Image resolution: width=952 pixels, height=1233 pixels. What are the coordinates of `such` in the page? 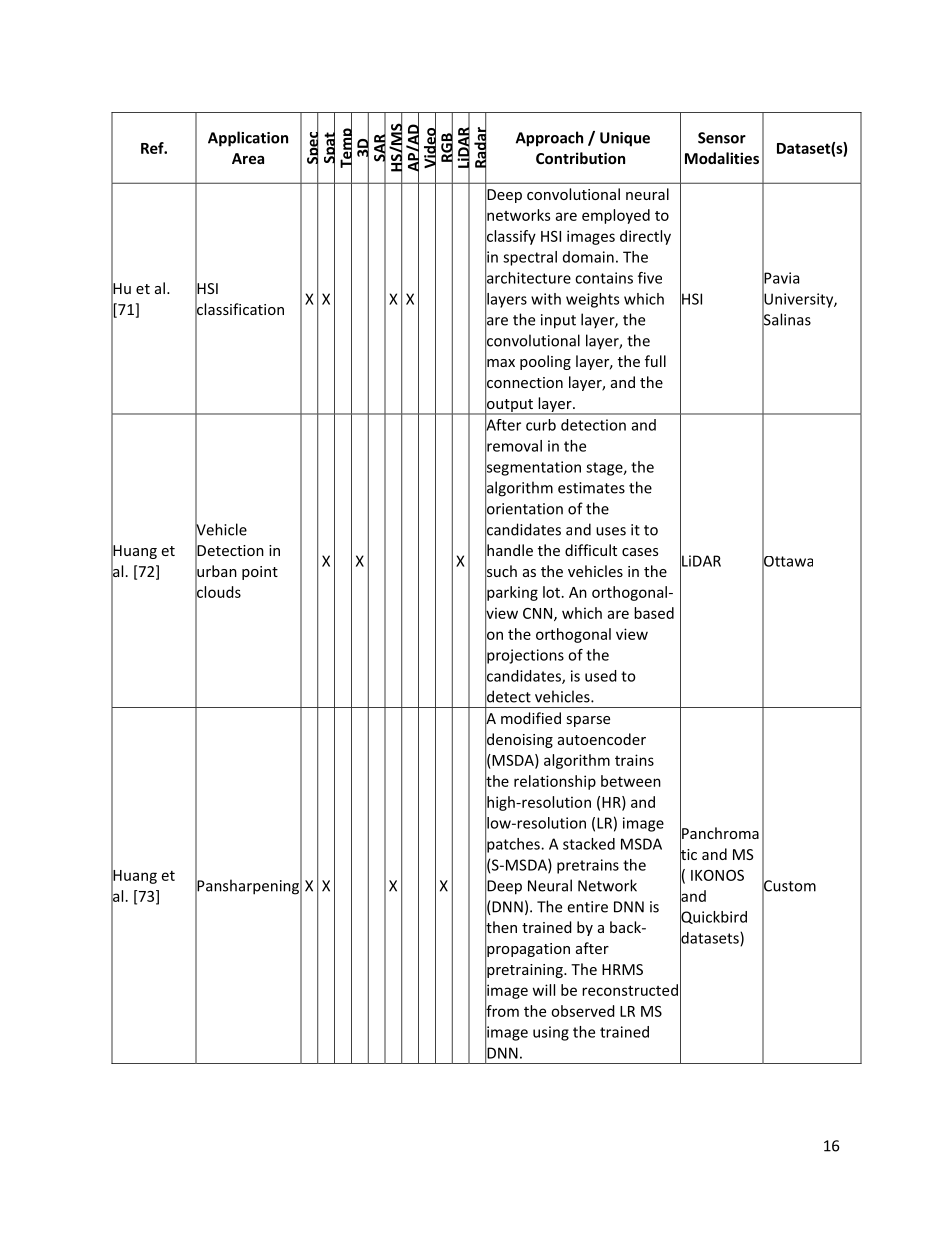 It's located at (501, 571).
